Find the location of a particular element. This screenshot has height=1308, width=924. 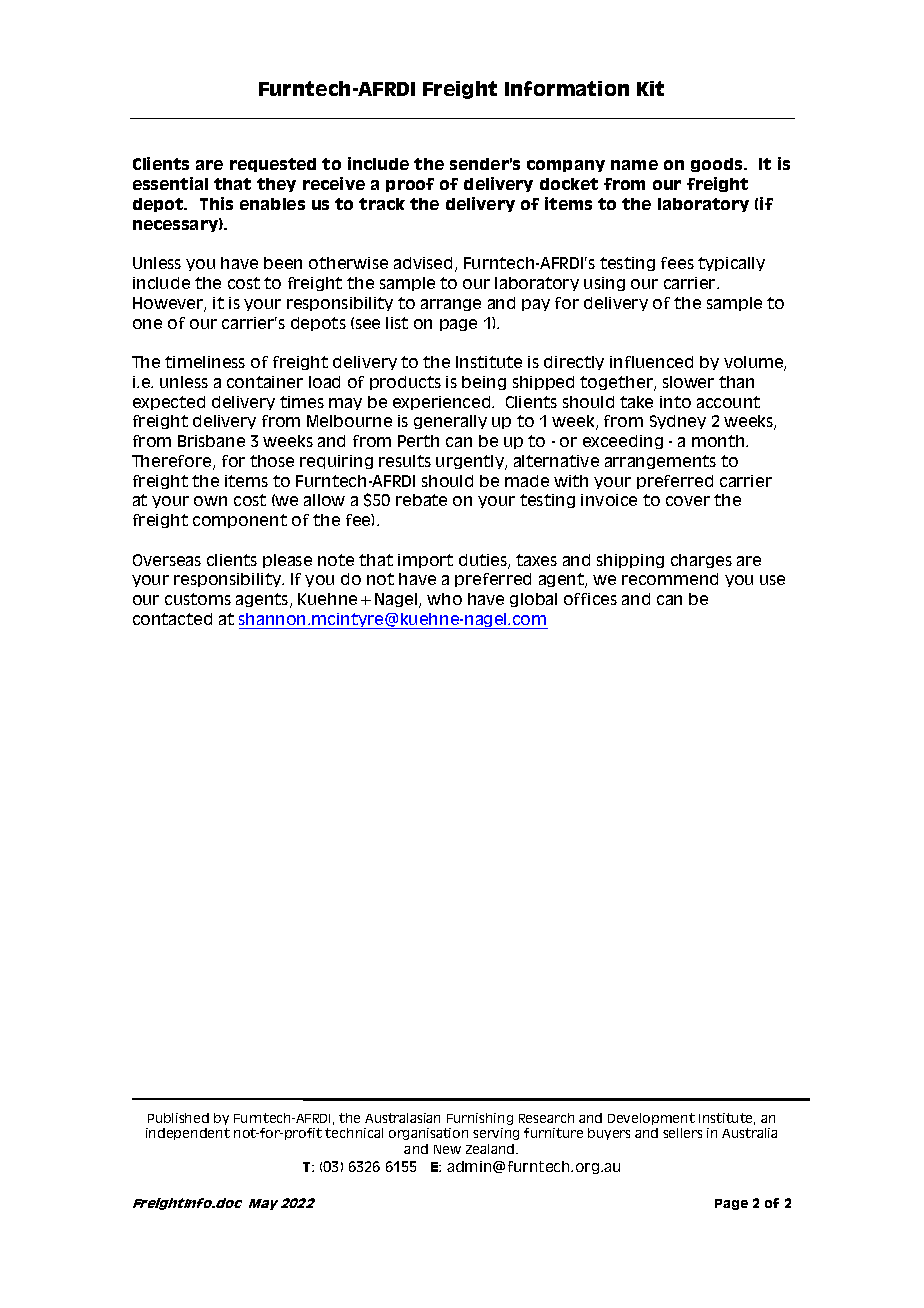

generally is located at coordinates (450, 422).
